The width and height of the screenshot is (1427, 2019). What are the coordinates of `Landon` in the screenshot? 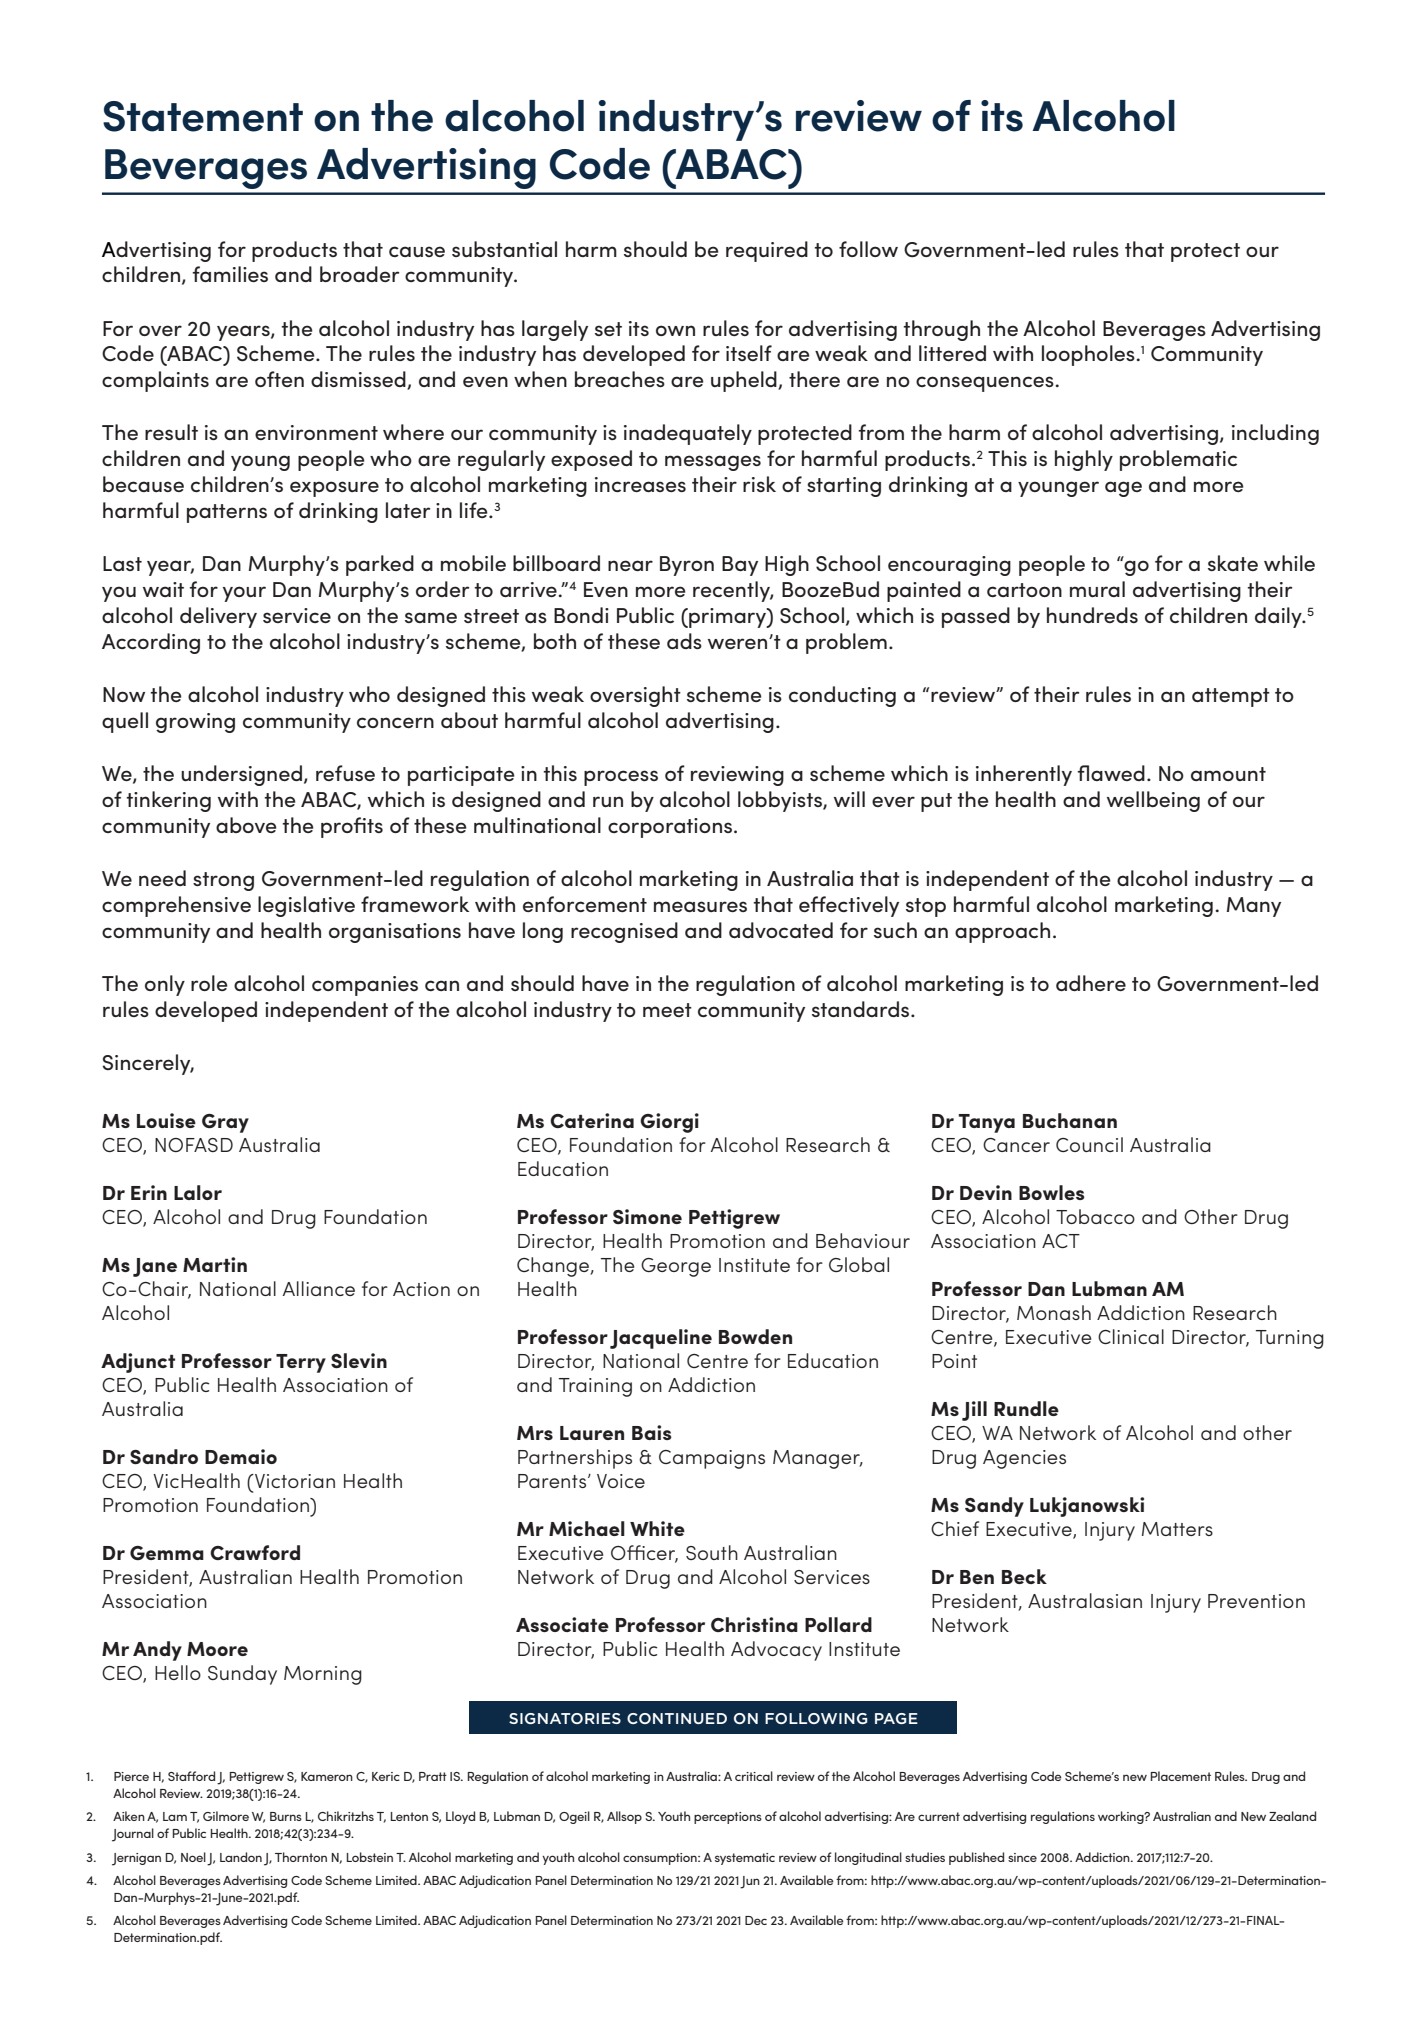 It's located at (241, 1857).
